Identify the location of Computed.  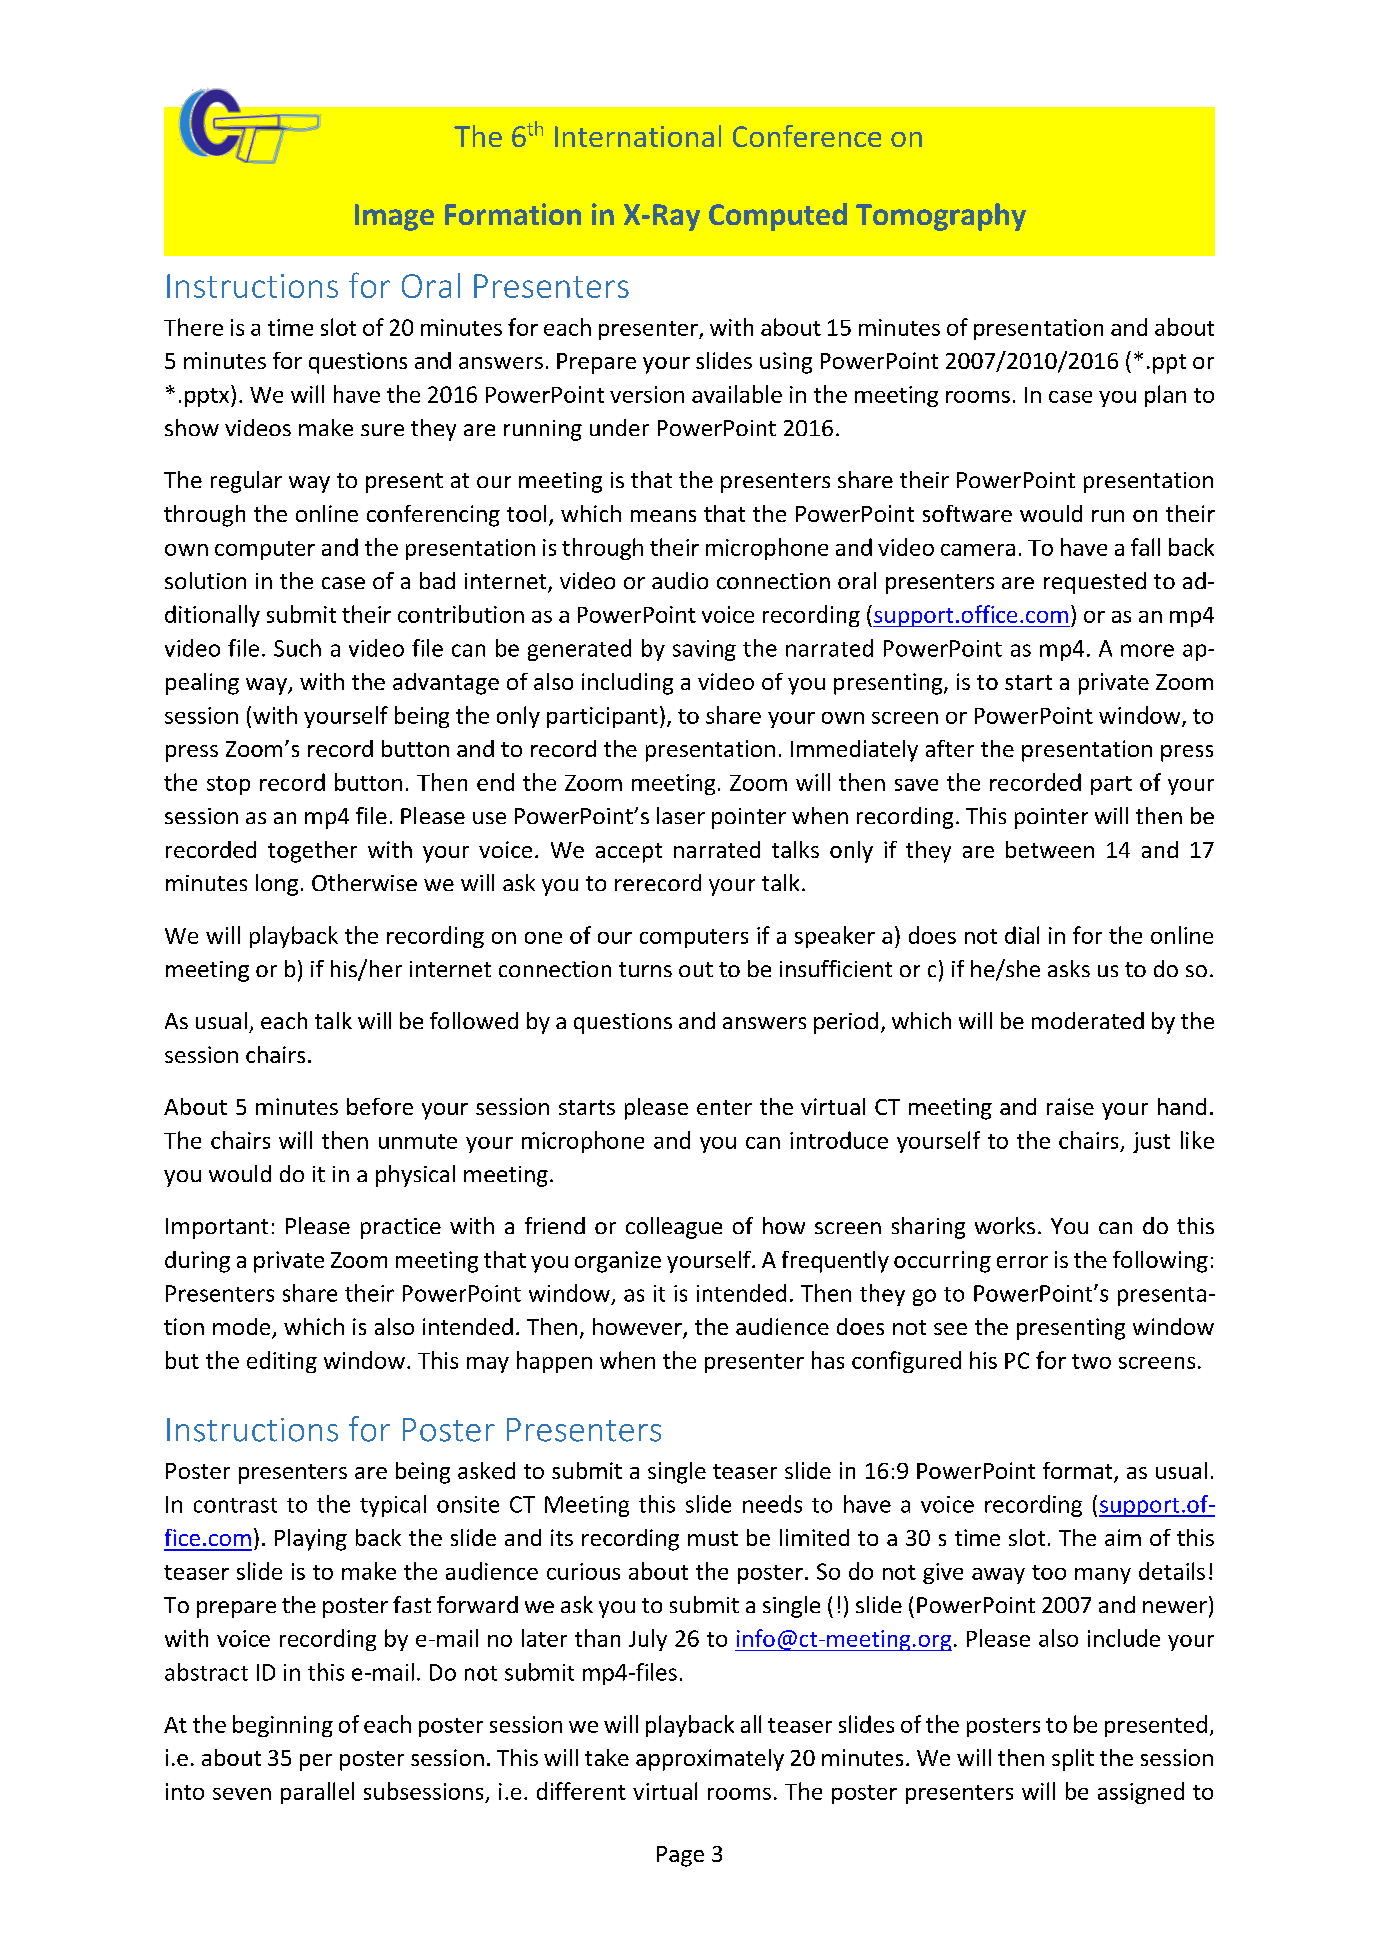
(778, 217).
